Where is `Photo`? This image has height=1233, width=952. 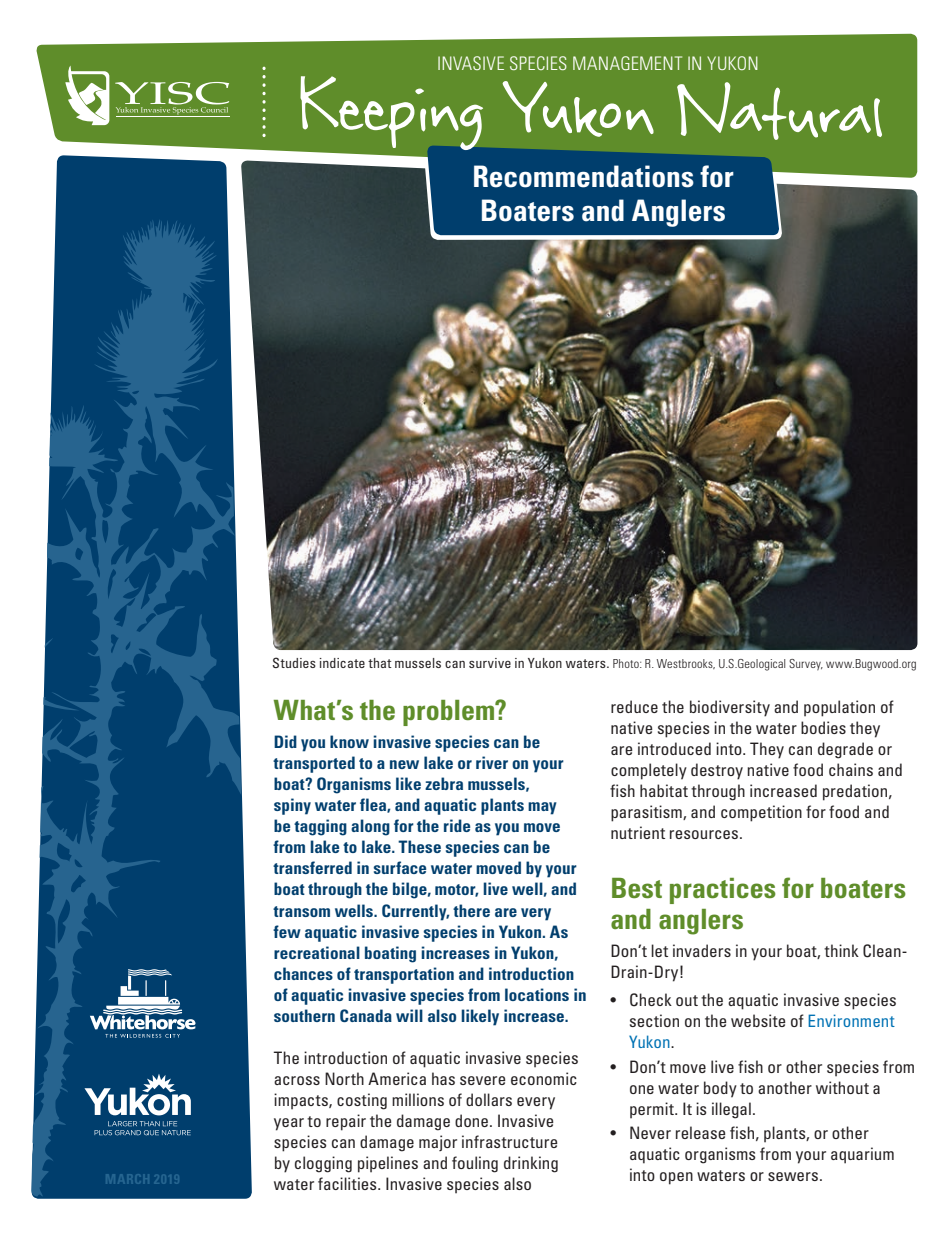
Photo is located at coordinates (627, 663).
